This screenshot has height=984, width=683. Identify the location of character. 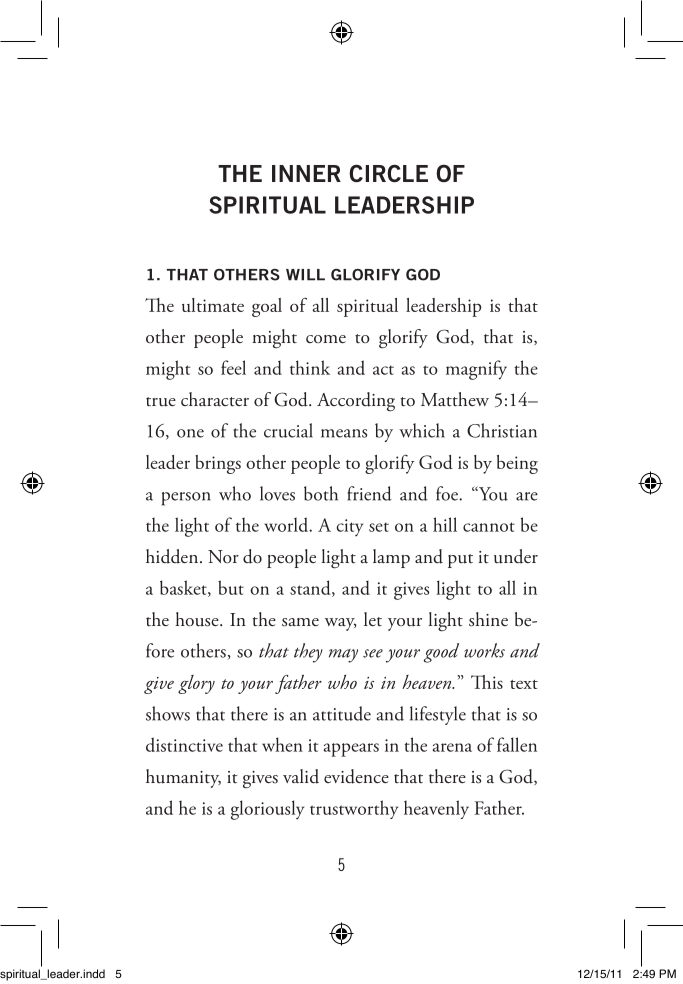
(215, 399).
